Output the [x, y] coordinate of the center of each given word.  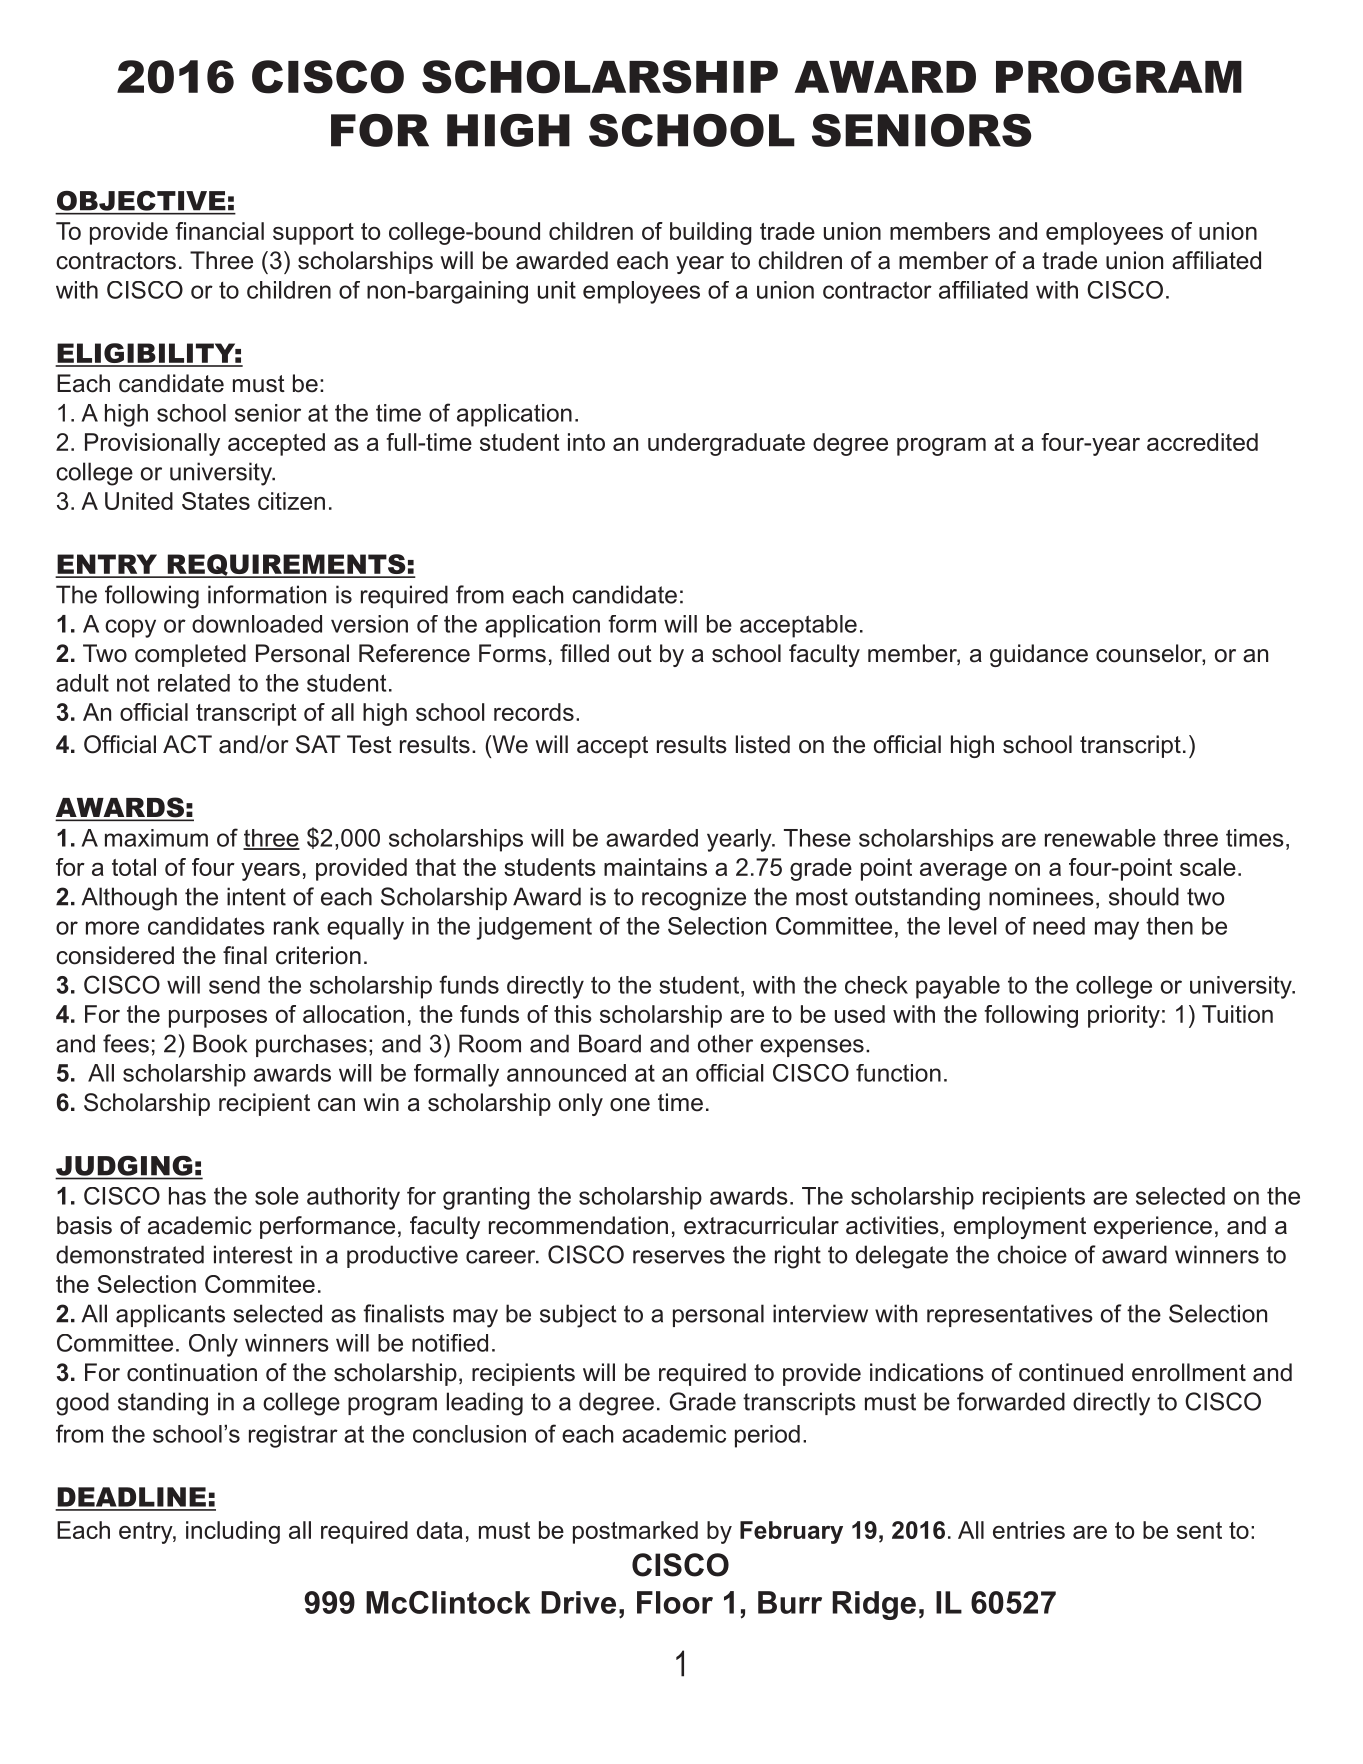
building [711, 233]
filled [584, 653]
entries [1029, 1530]
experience [1153, 1227]
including [233, 1532]
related [194, 683]
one [630, 1105]
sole [277, 1196]
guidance [1039, 655]
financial [220, 231]
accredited [1202, 442]
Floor [675, 1602]
